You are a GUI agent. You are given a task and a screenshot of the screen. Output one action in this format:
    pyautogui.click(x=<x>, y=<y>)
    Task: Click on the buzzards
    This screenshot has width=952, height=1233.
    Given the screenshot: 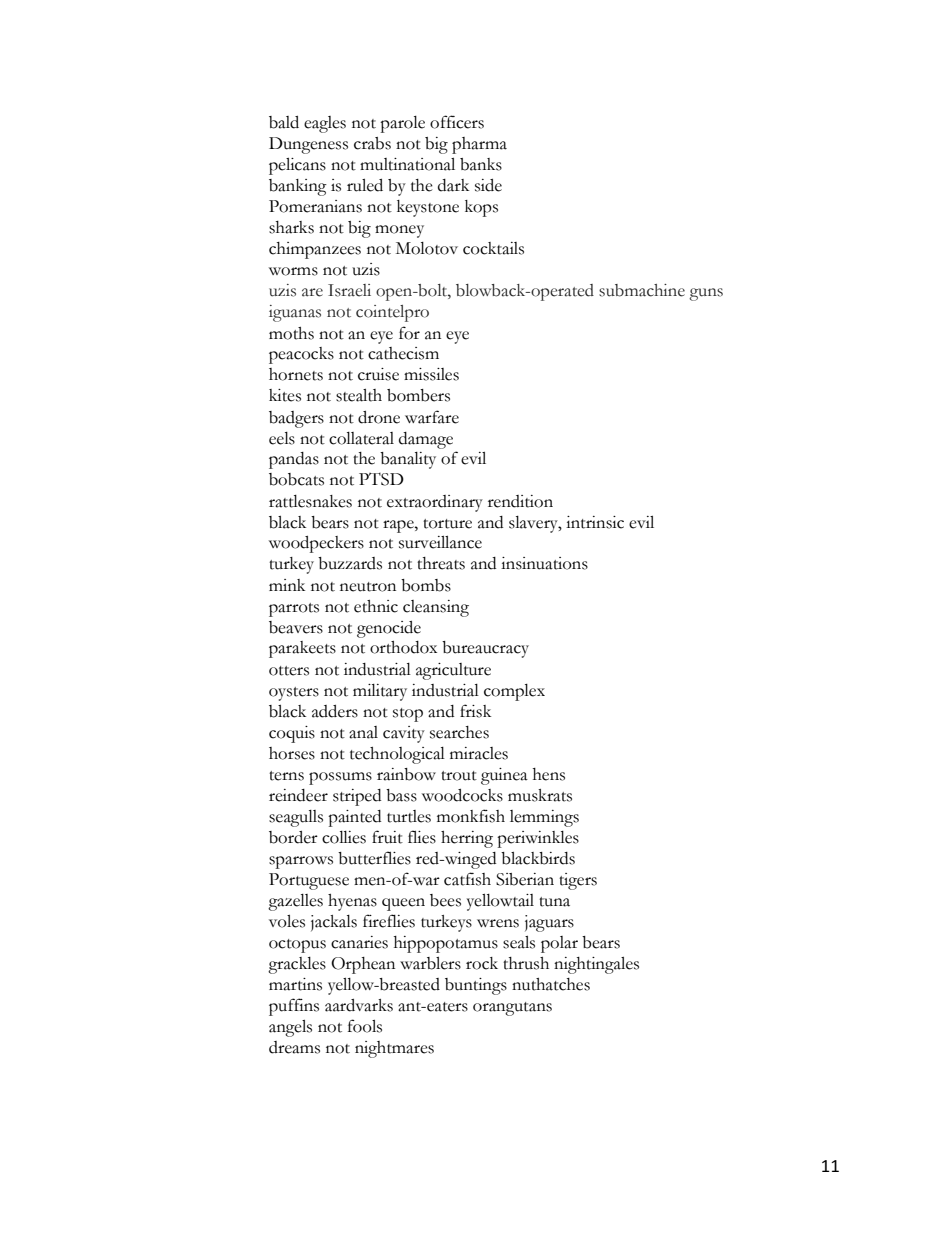 What is the action you would take?
    pyautogui.click(x=350, y=563)
